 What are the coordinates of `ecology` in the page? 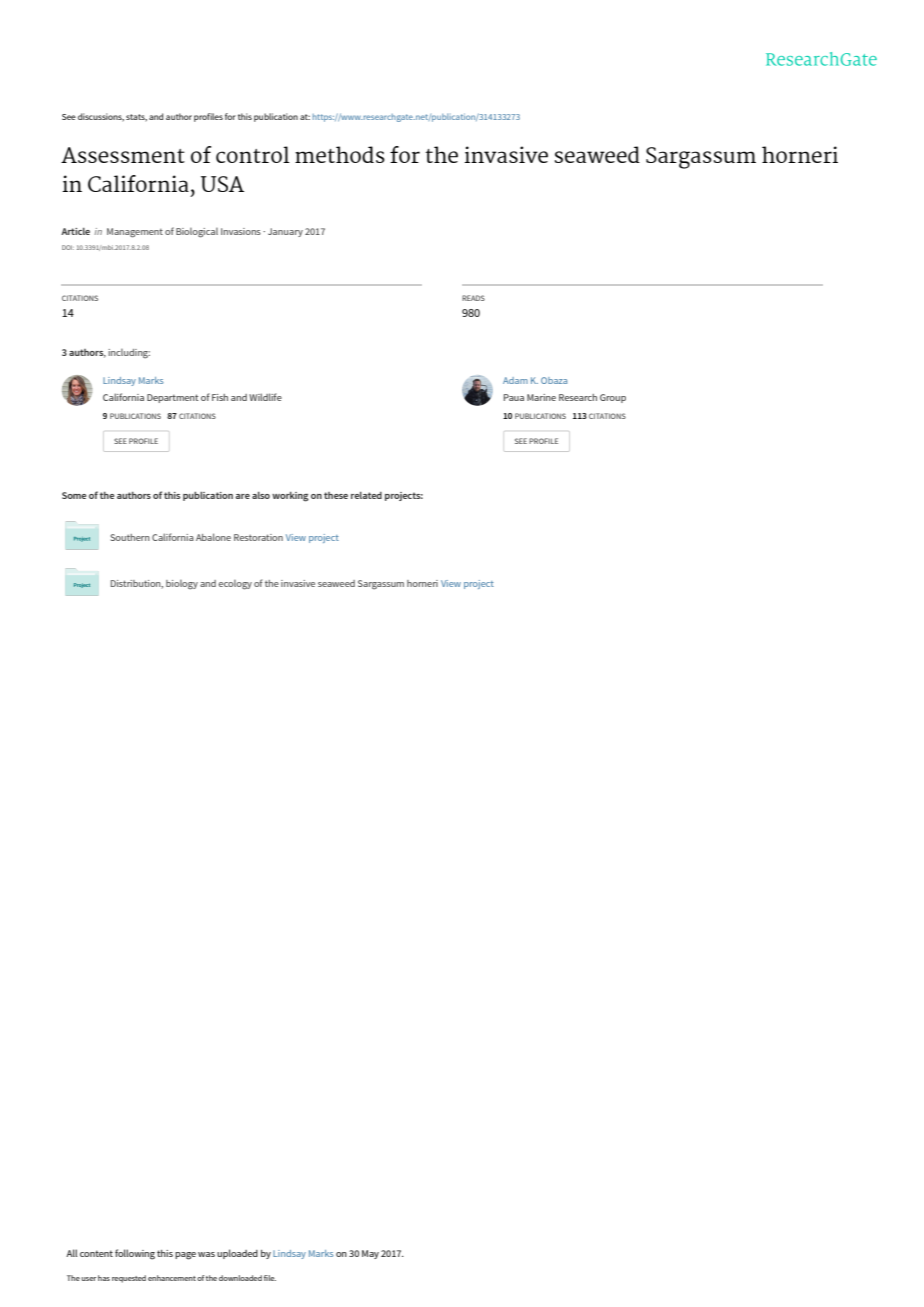 It's located at (235, 585).
